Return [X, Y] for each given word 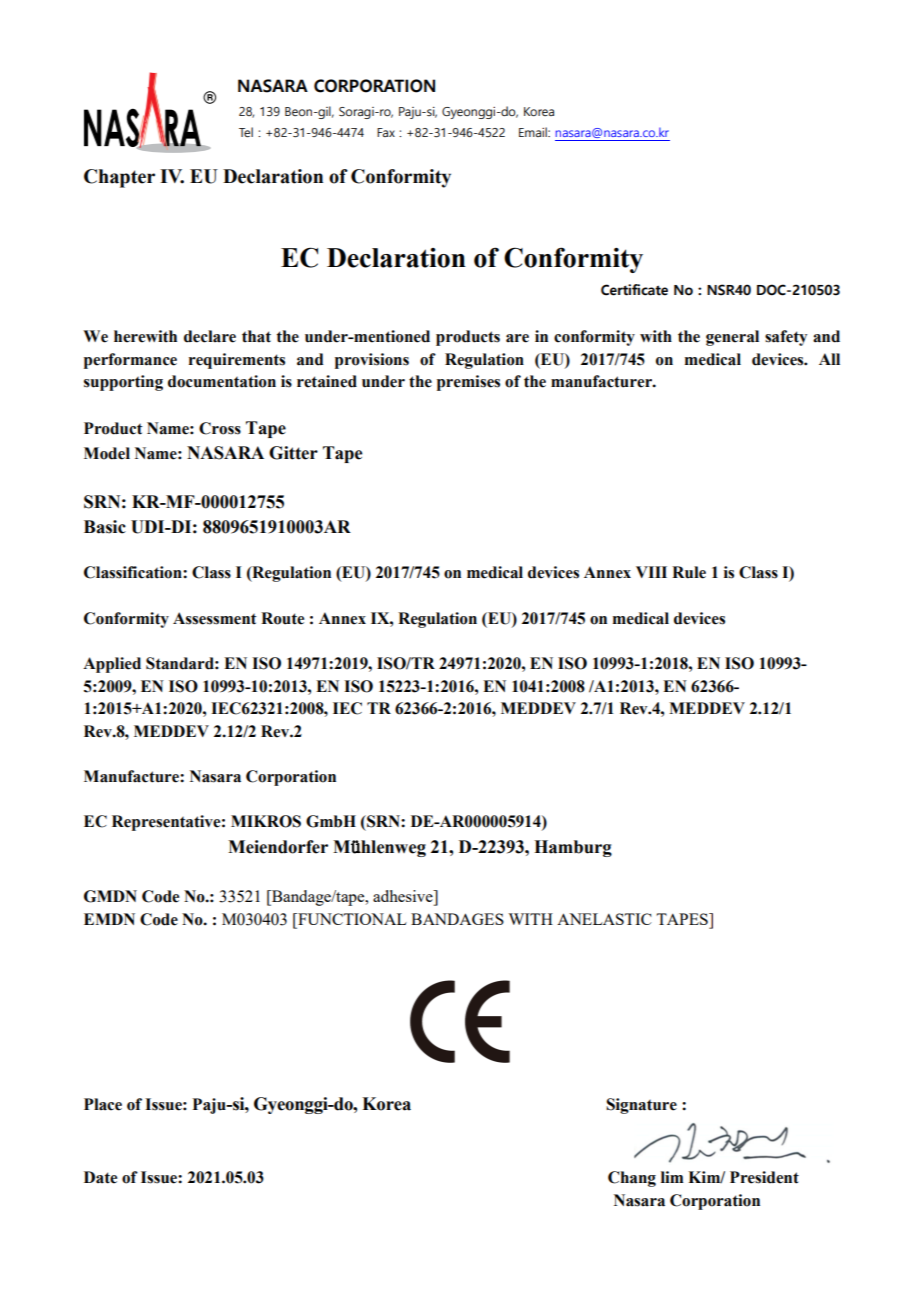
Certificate [634, 290]
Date [100, 1177]
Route [282, 618]
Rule [689, 572]
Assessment [215, 618]
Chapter [119, 178]
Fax [386, 132]
